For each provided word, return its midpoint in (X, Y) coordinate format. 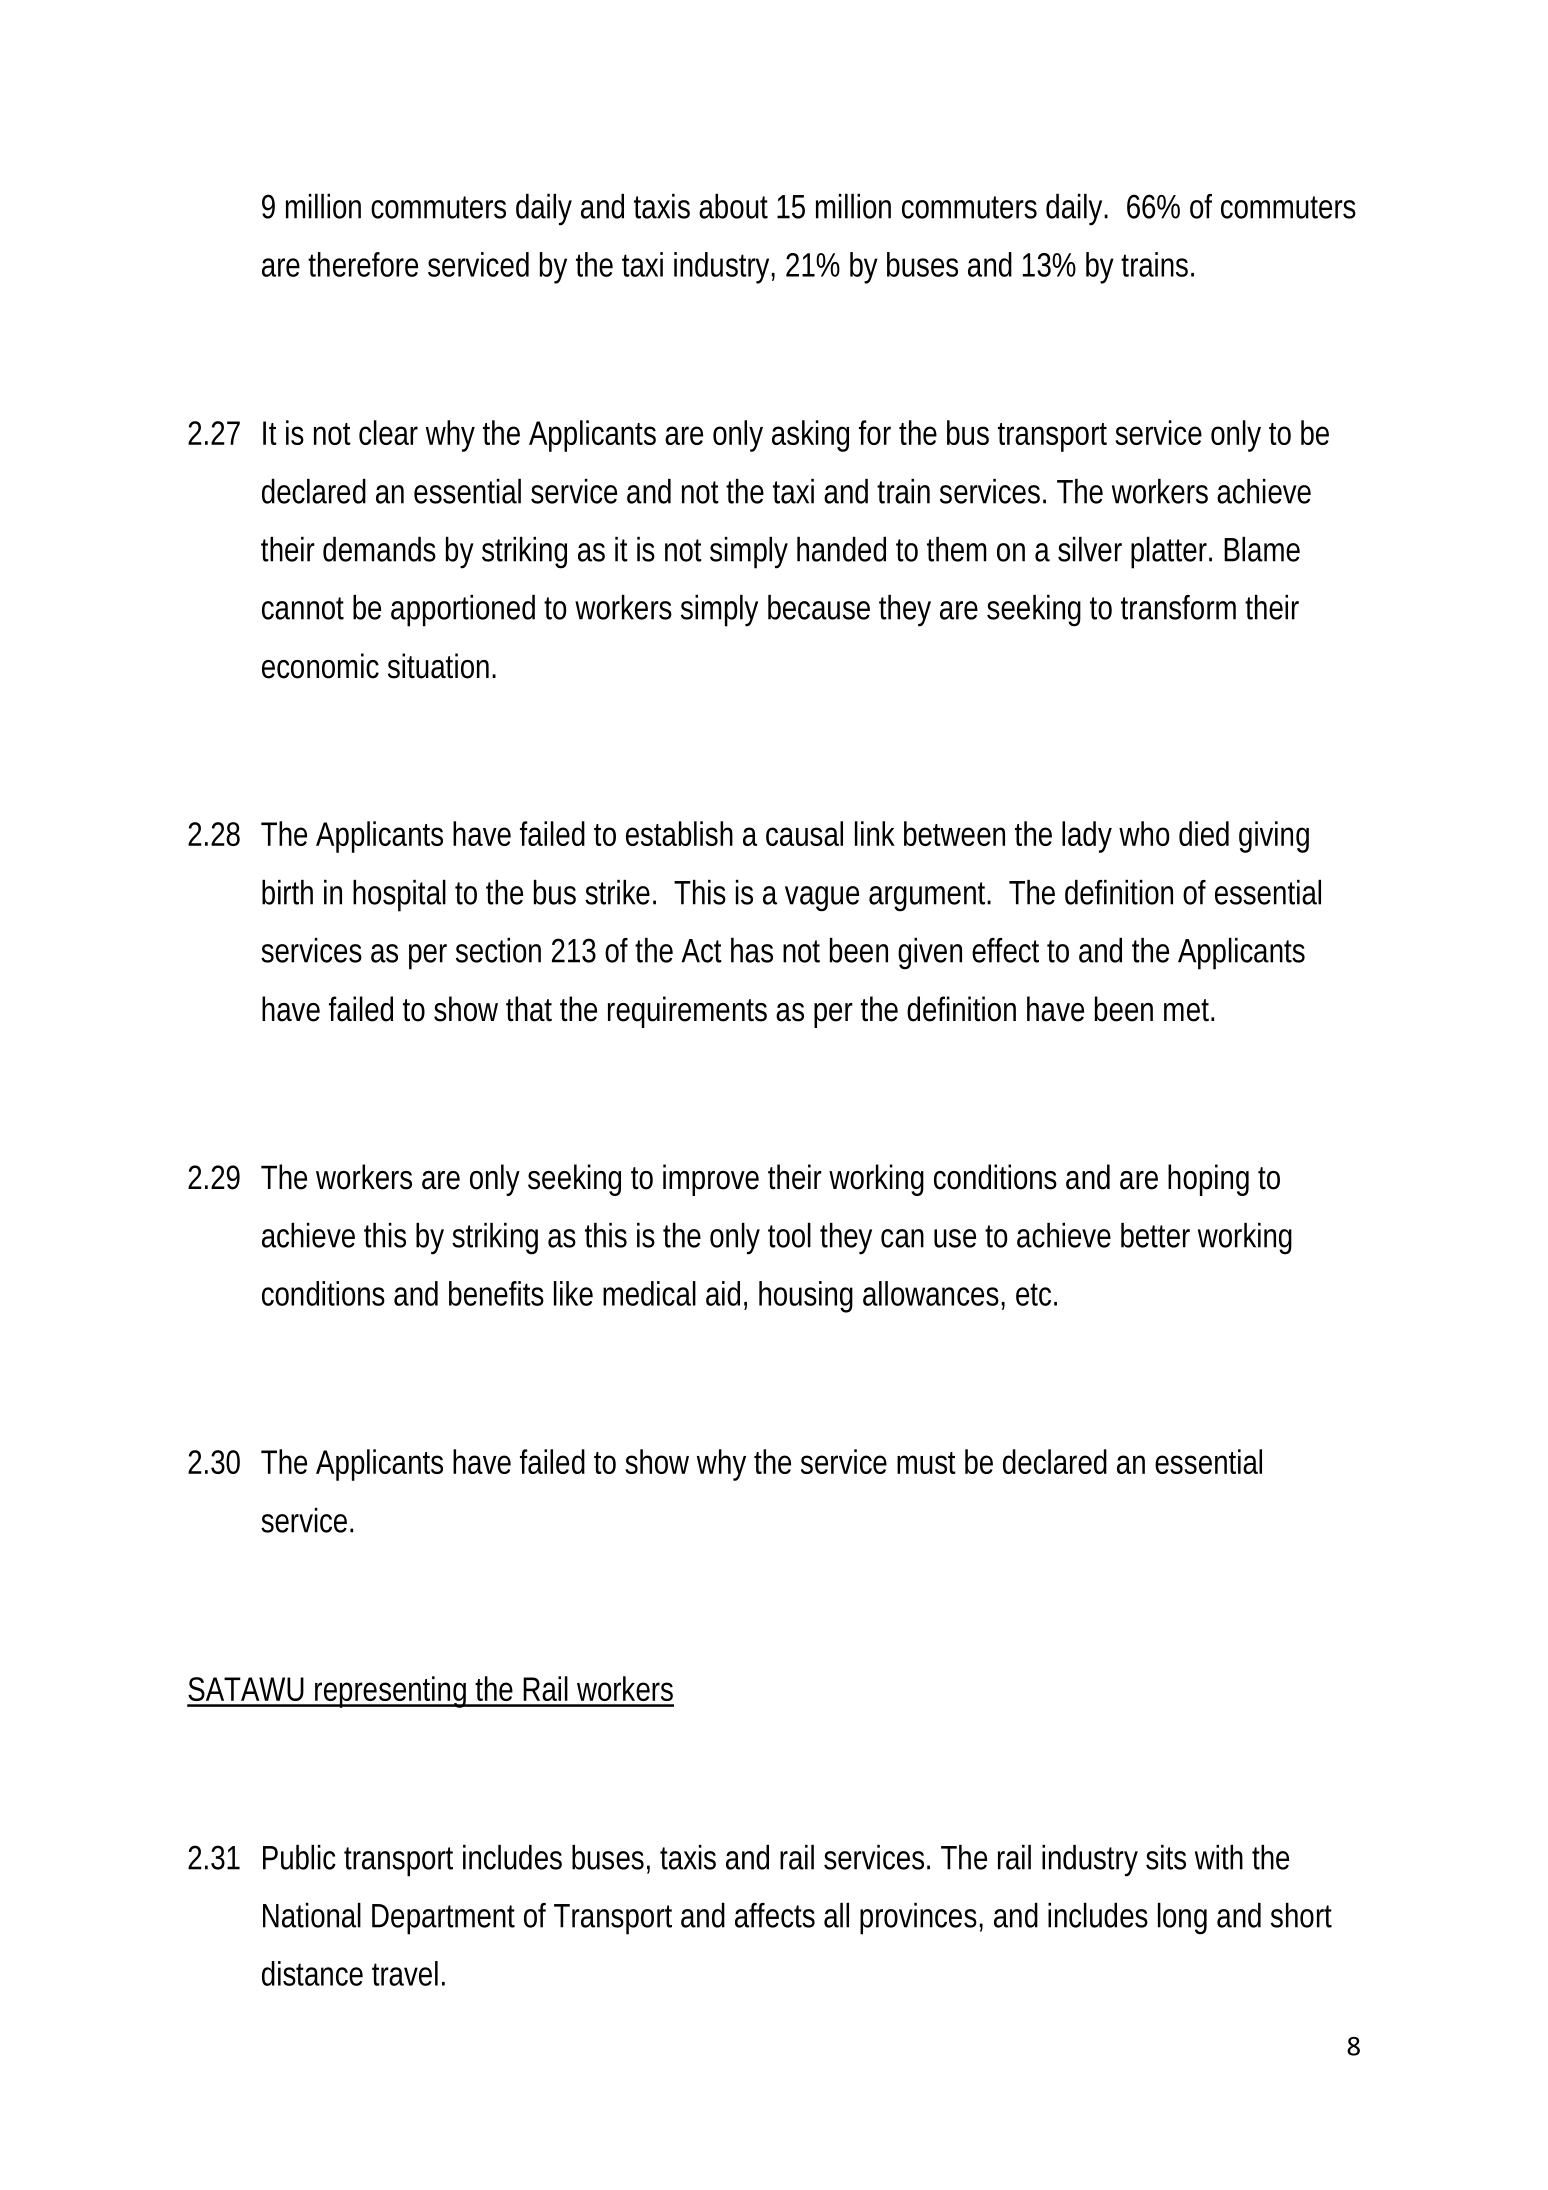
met (1189, 1010)
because (819, 607)
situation (441, 666)
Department (443, 1919)
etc (1036, 1294)
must (926, 1463)
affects (775, 1915)
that (529, 1009)
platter (1171, 553)
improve (711, 1180)
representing (392, 1692)
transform (1178, 607)
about (733, 206)
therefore (363, 264)
